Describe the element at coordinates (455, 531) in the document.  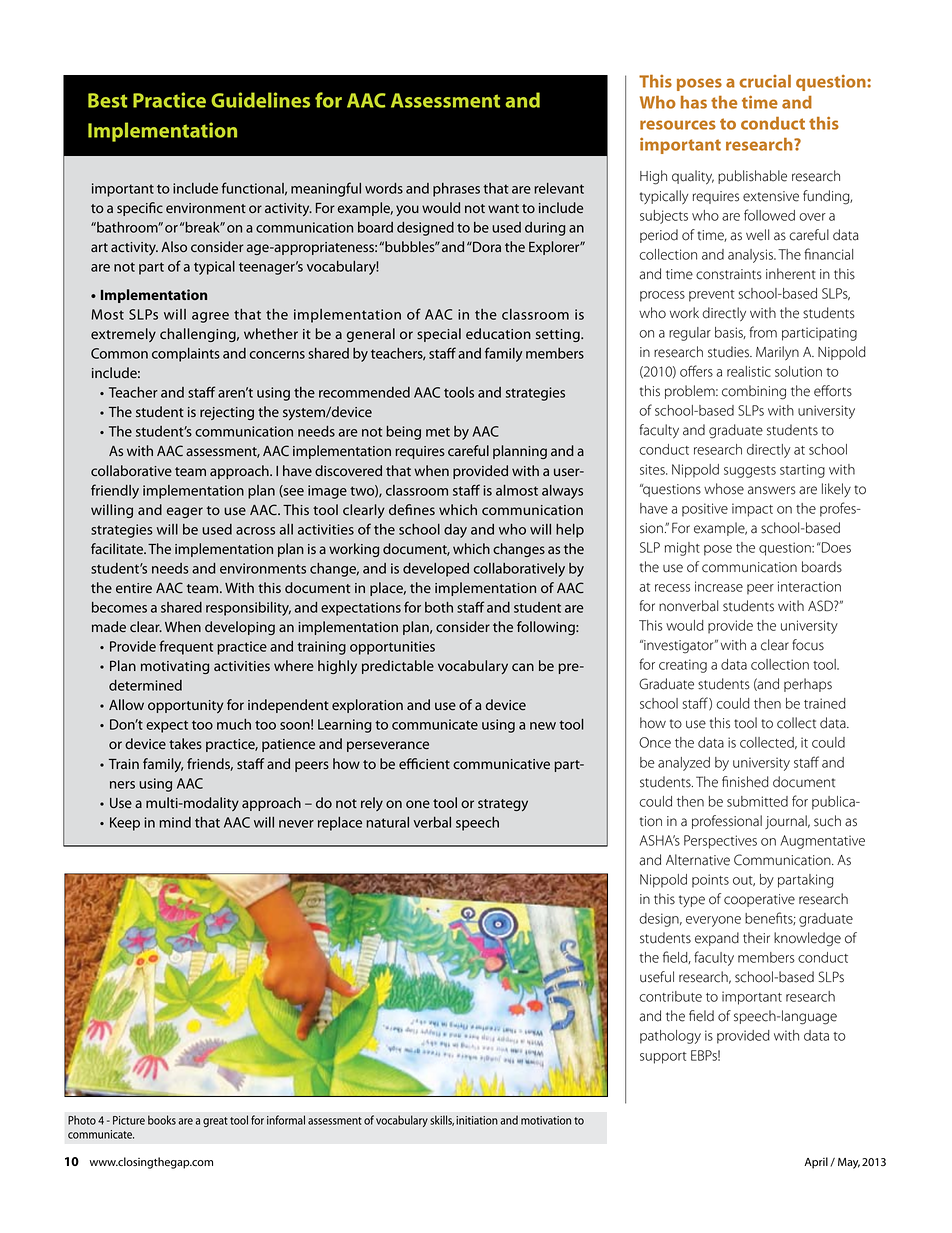
I see `day` at that location.
